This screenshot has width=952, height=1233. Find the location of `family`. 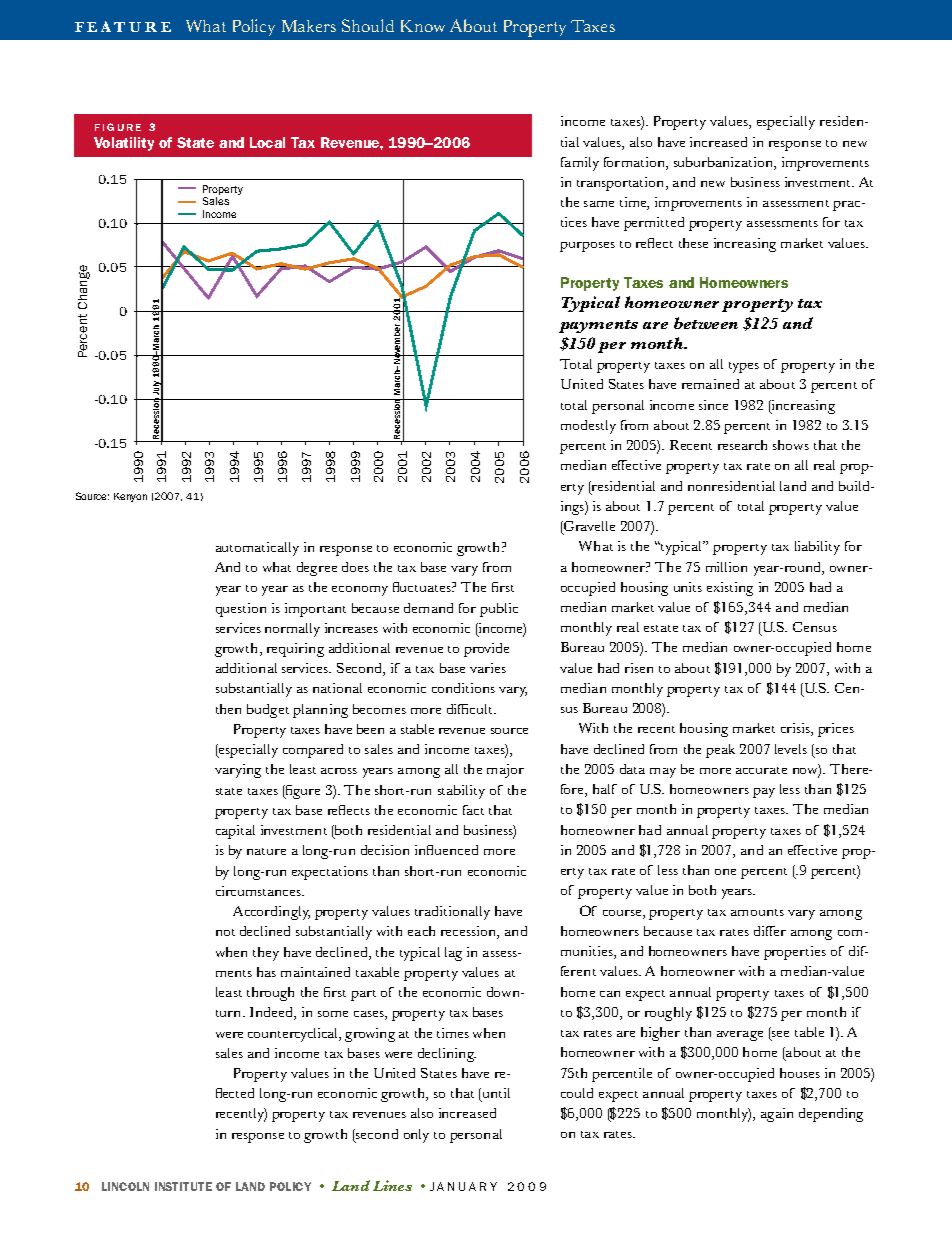

family is located at coordinates (580, 164).
